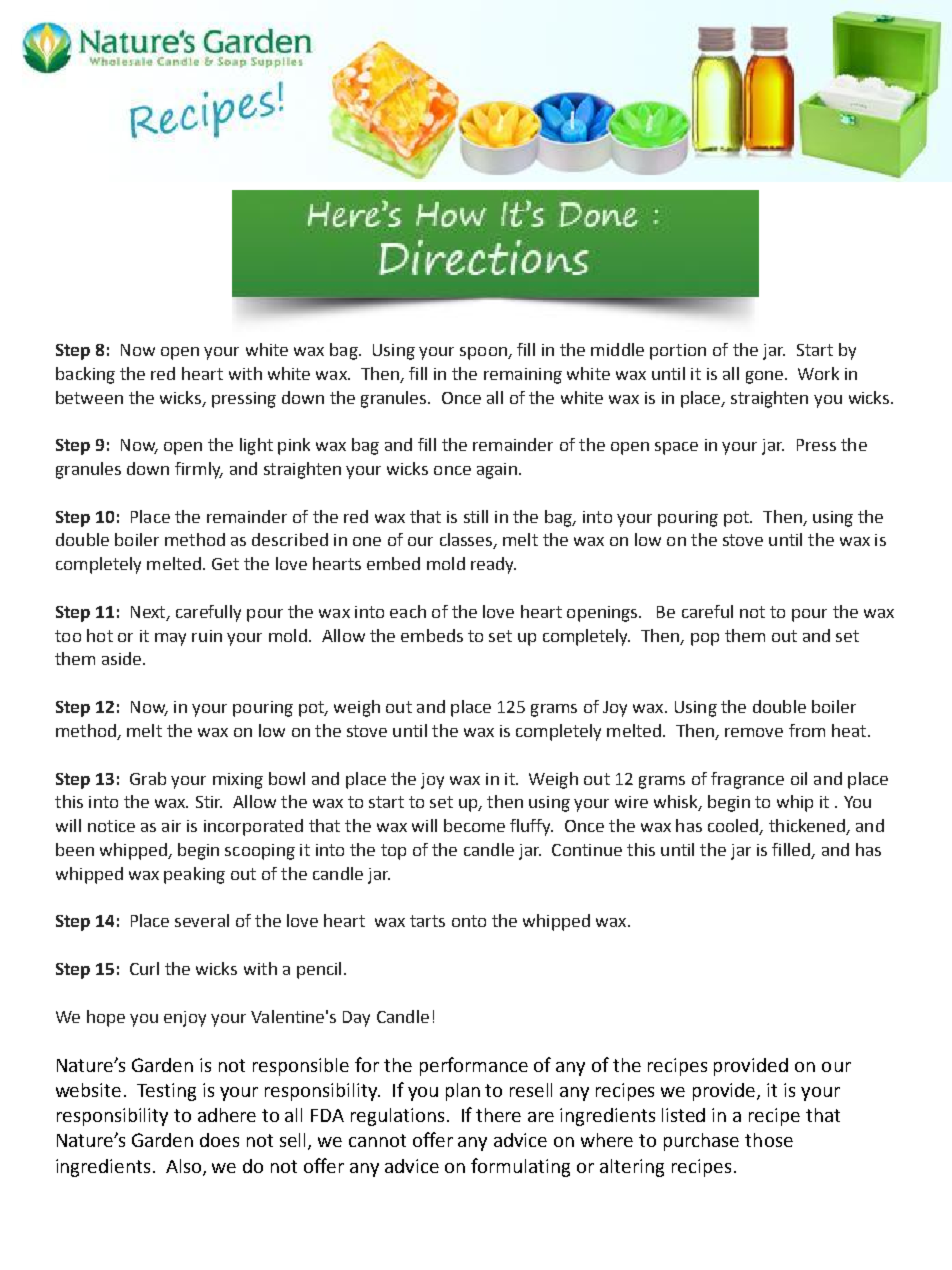  What do you see at coordinates (484, 353) in the screenshot?
I see `spoon` at bounding box center [484, 353].
